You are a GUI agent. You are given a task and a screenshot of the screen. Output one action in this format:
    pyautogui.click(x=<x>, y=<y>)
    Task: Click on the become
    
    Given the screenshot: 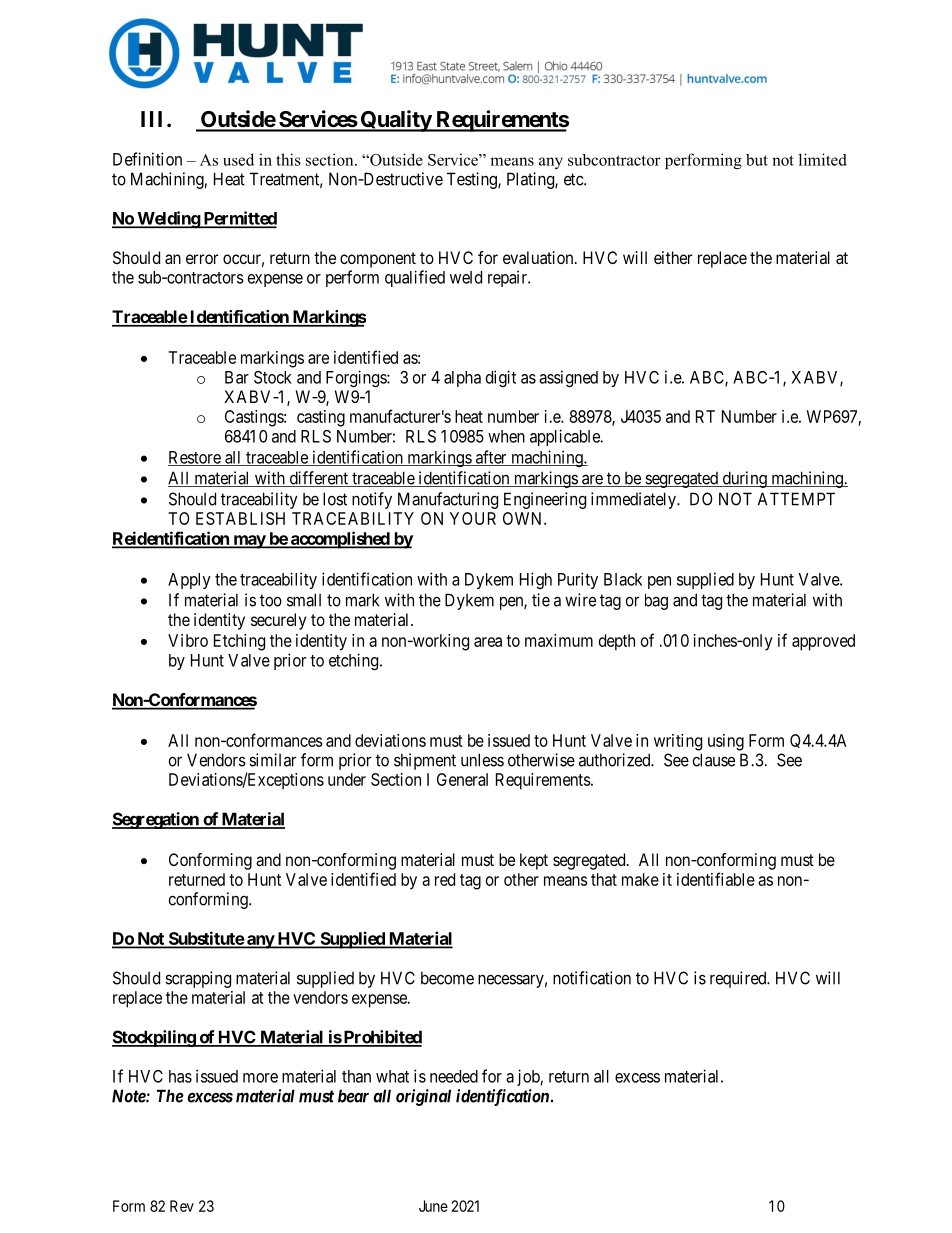 What is the action you would take?
    pyautogui.click(x=447, y=978)
